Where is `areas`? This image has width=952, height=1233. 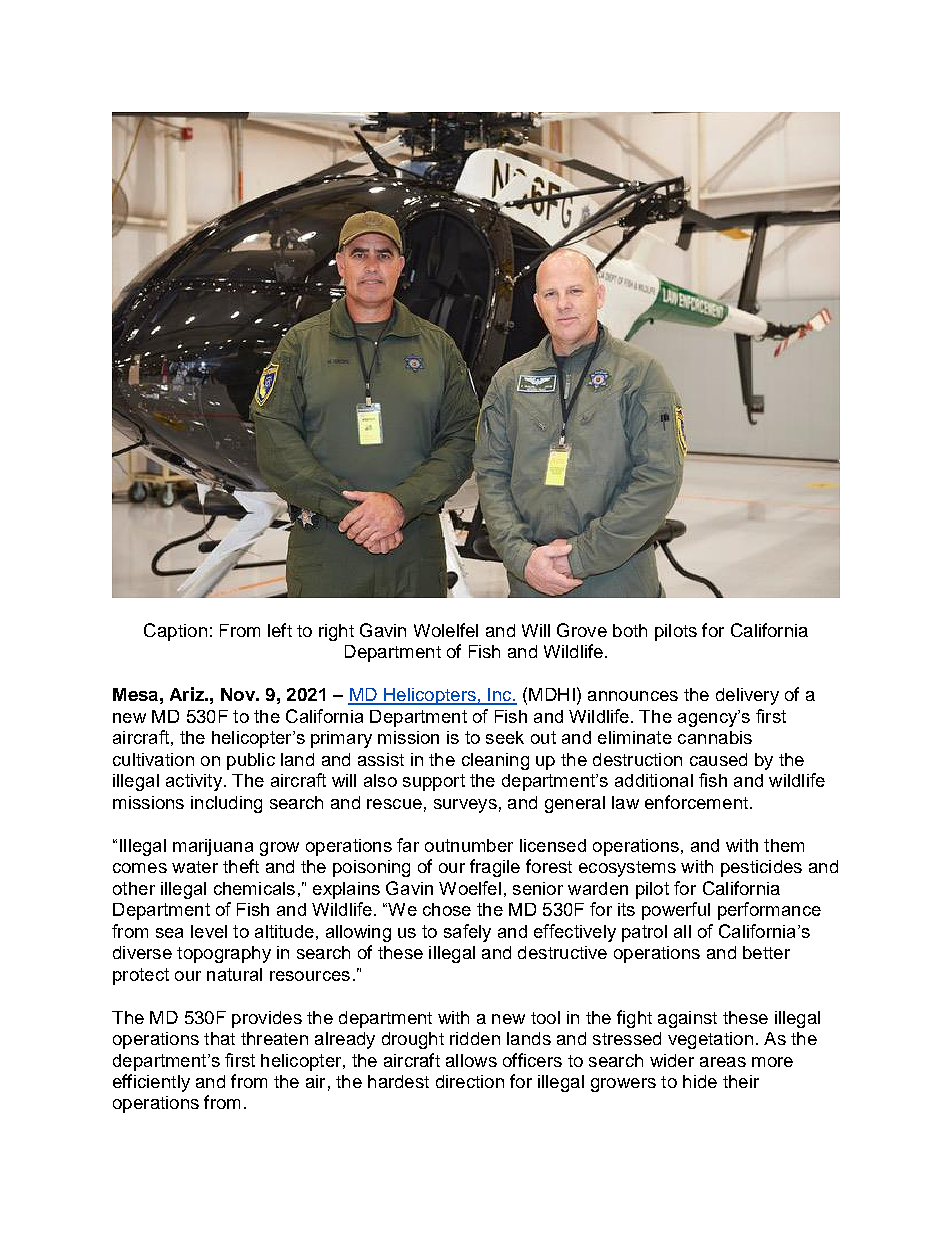
areas is located at coordinates (723, 1062).
